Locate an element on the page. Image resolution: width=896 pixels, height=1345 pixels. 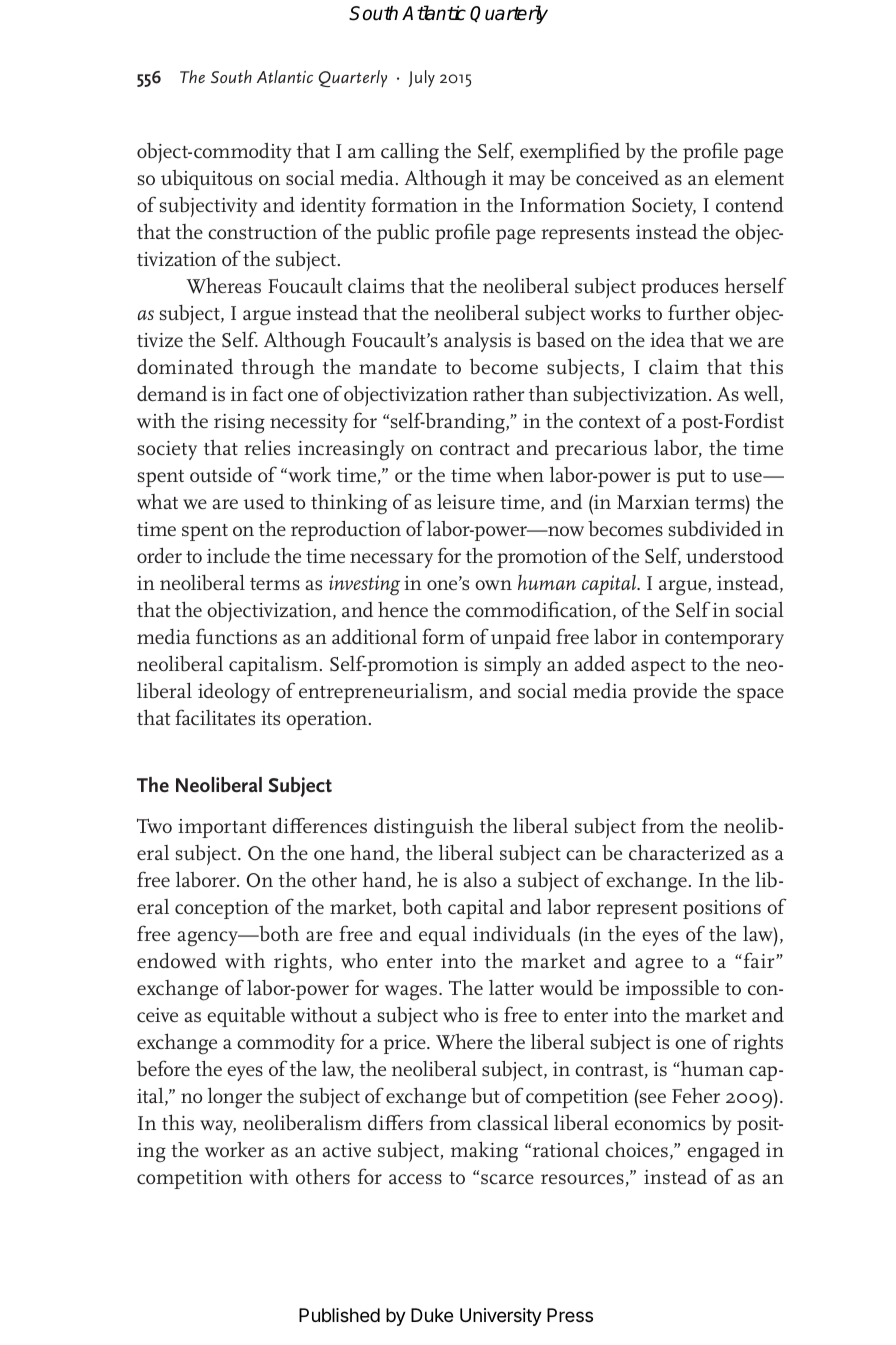
Published is located at coordinates (339, 1315).
